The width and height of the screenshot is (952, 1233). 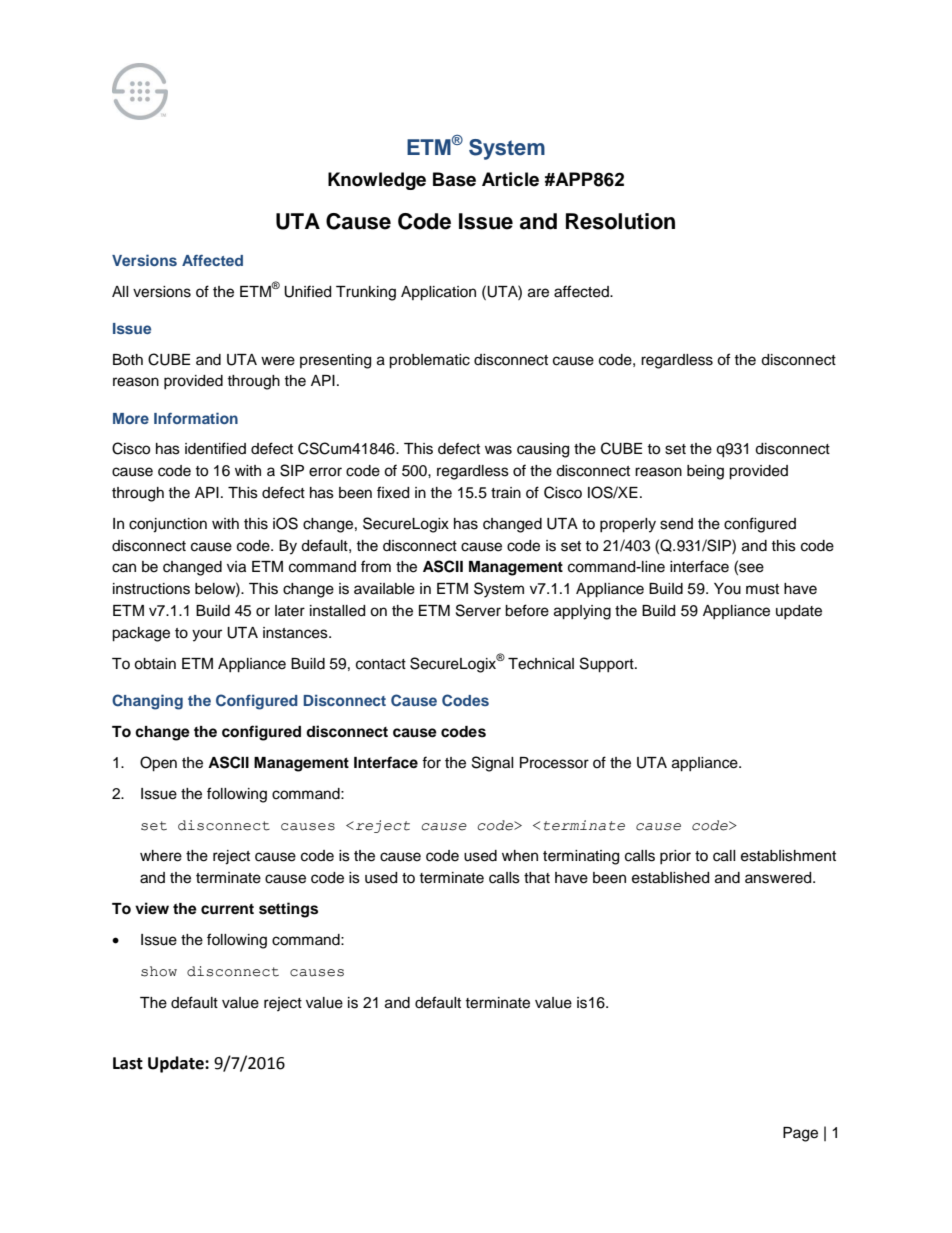 What do you see at coordinates (158, 764) in the screenshot?
I see `Open` at bounding box center [158, 764].
